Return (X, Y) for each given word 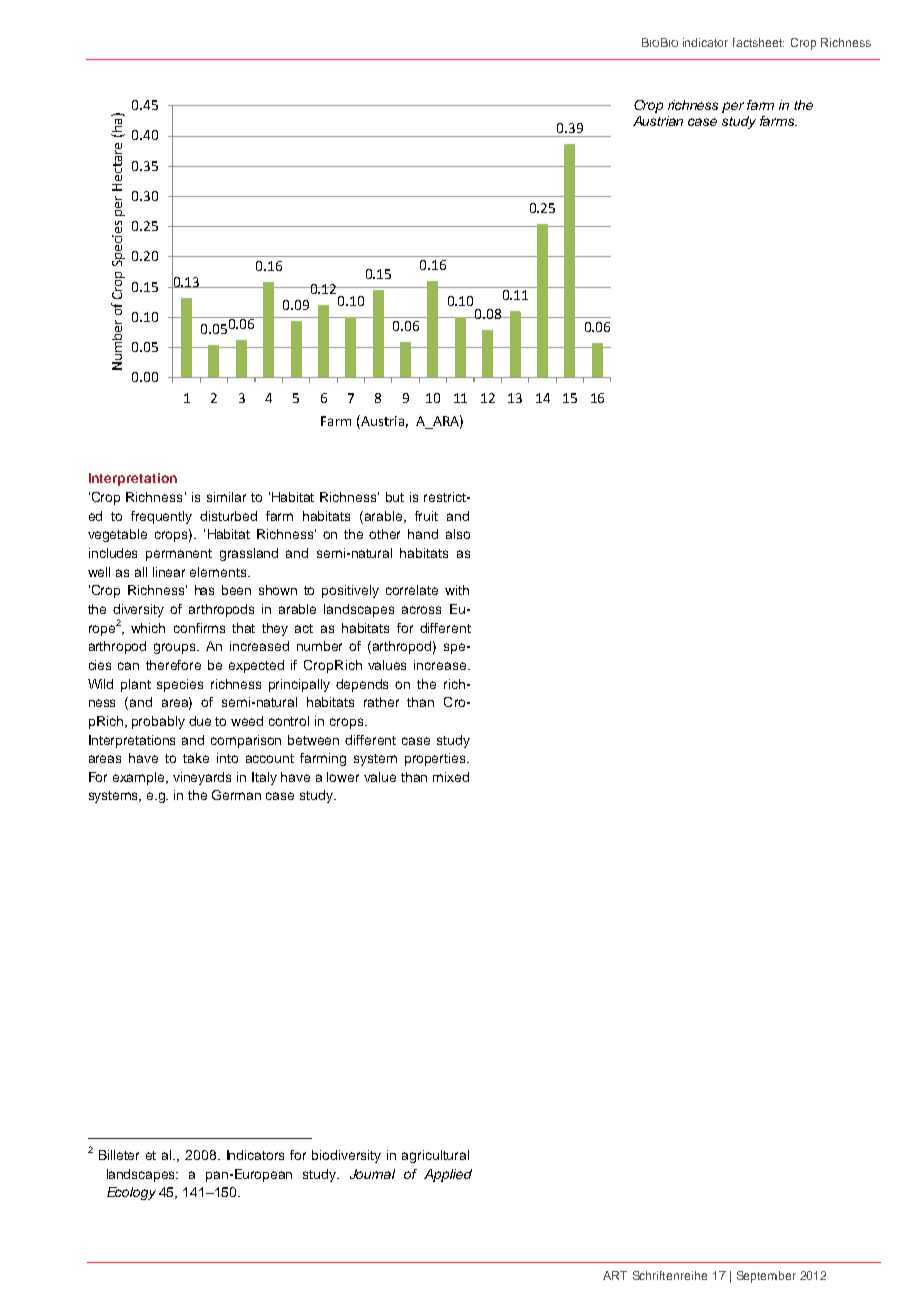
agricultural (435, 1156)
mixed (451, 777)
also (458, 534)
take (196, 758)
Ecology (131, 1193)
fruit (426, 516)
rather (381, 702)
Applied (448, 1175)
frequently (161, 517)
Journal (372, 1174)
